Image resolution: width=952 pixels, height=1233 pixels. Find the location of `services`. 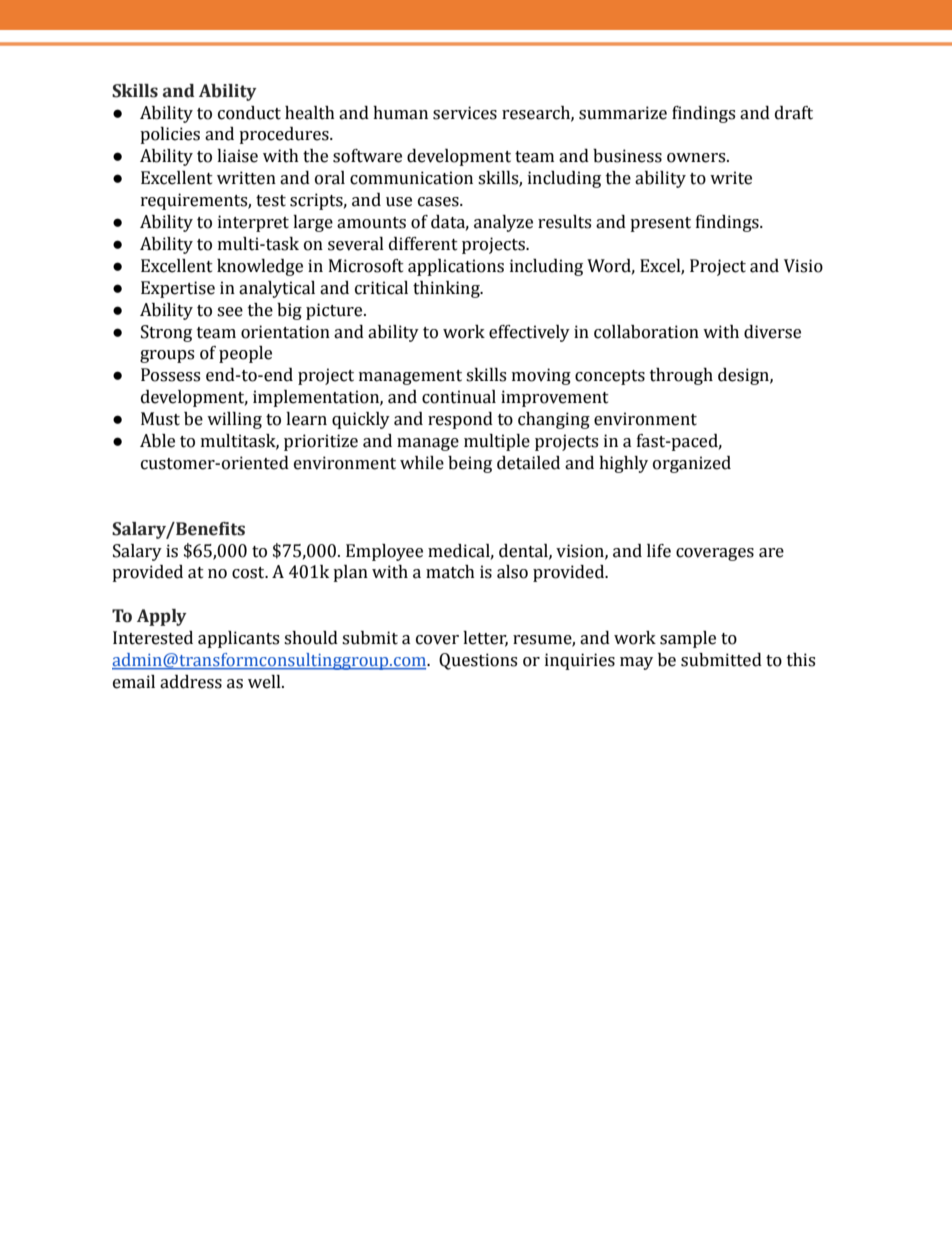

services is located at coordinates (465, 113).
